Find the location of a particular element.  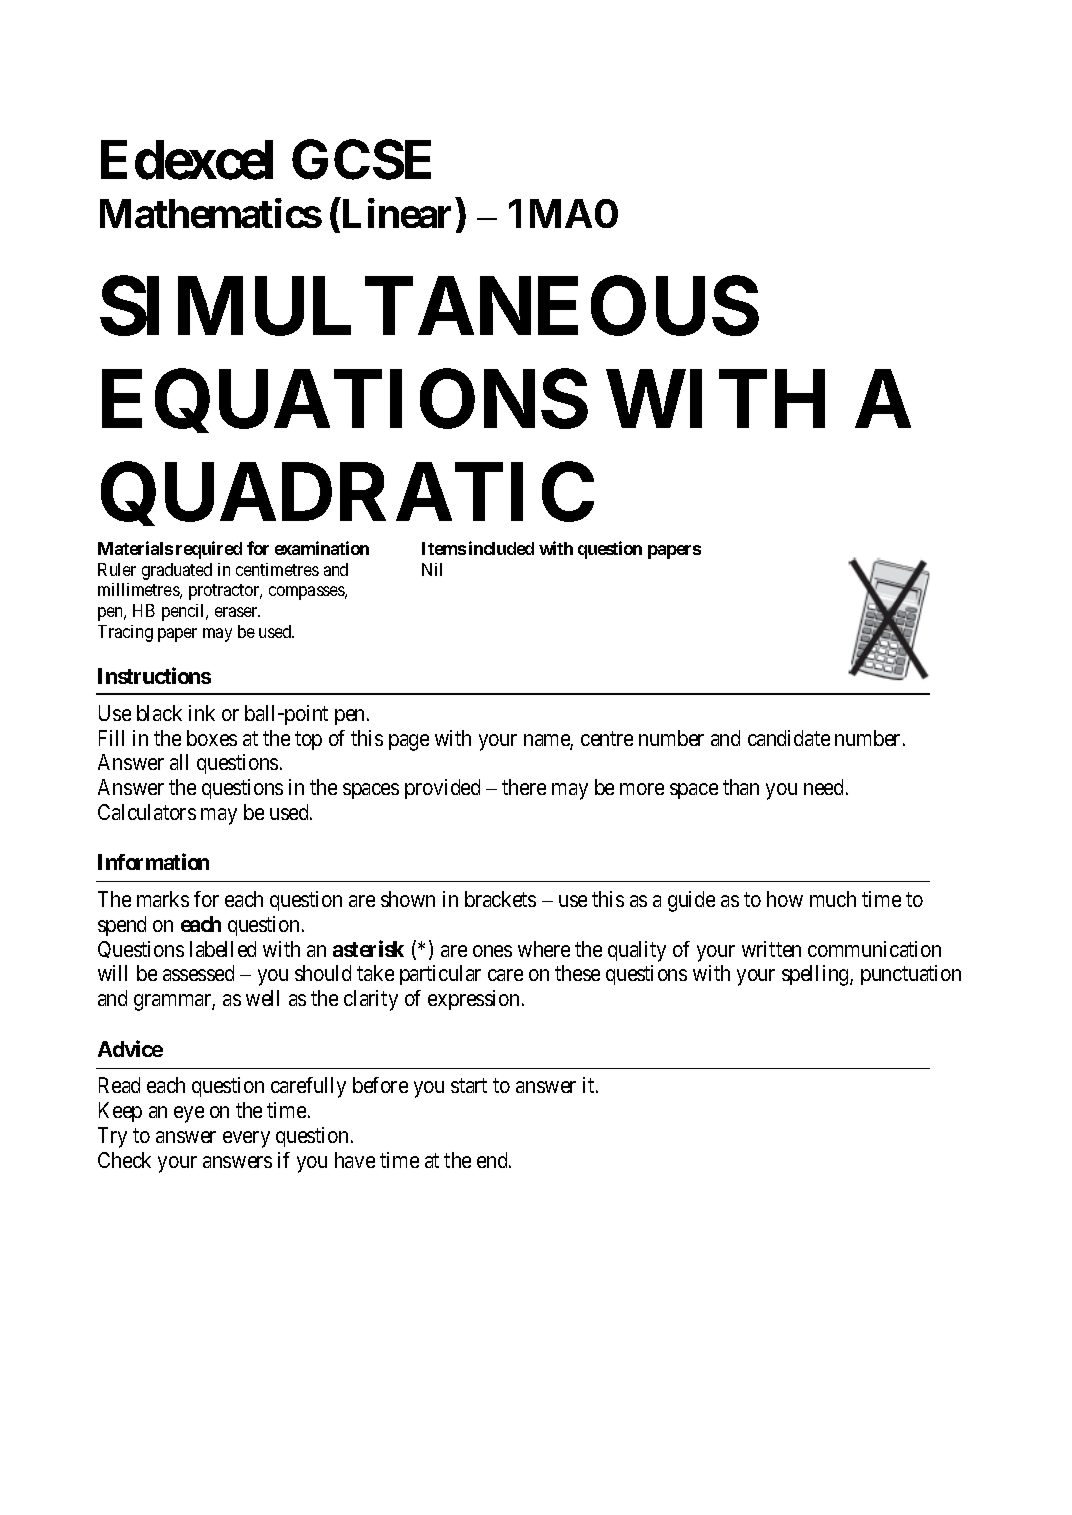

candidate is located at coordinates (789, 738).
